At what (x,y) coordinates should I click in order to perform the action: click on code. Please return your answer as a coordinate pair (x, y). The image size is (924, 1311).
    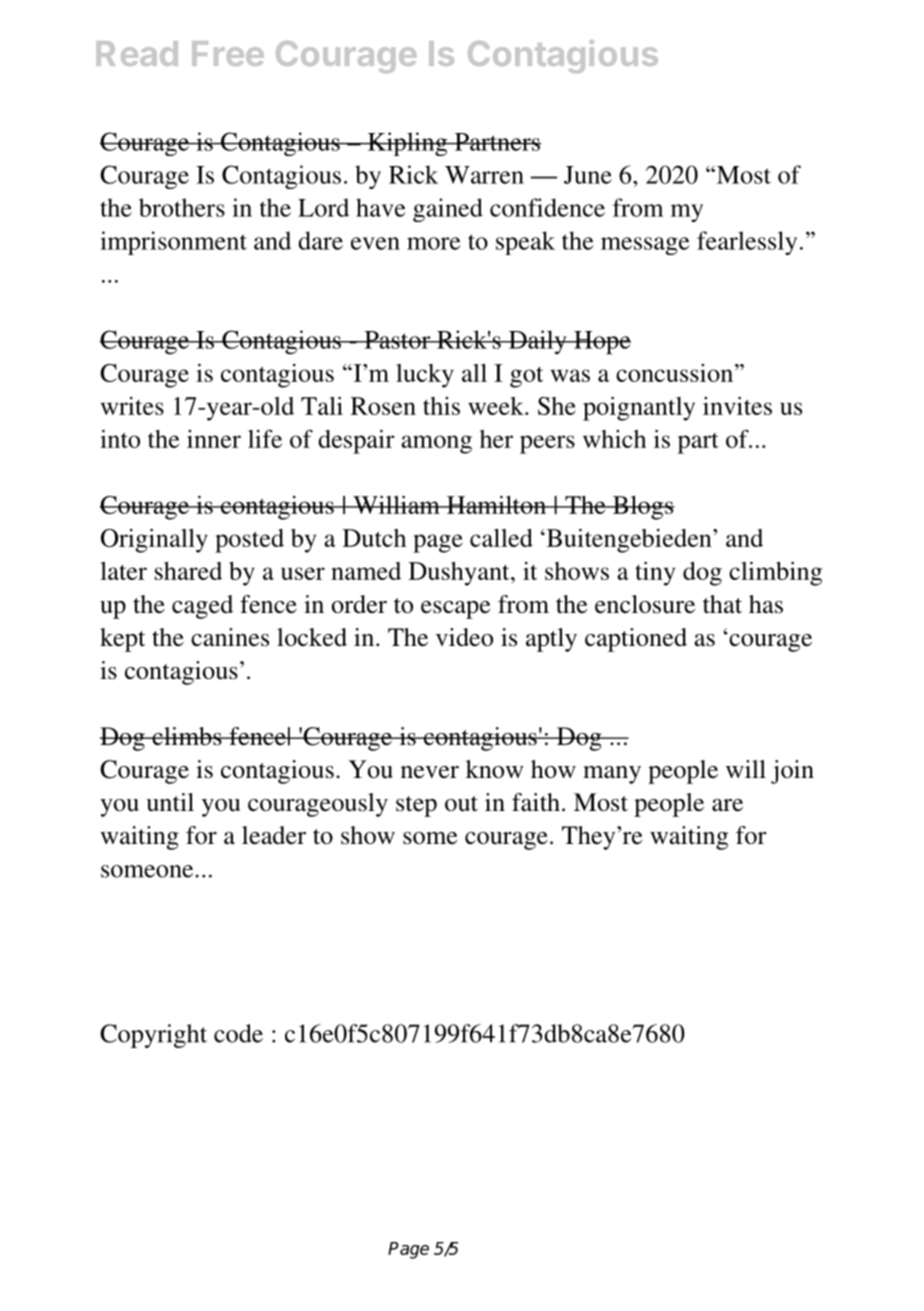
    Looking at the image, I should click on (238, 1033).
